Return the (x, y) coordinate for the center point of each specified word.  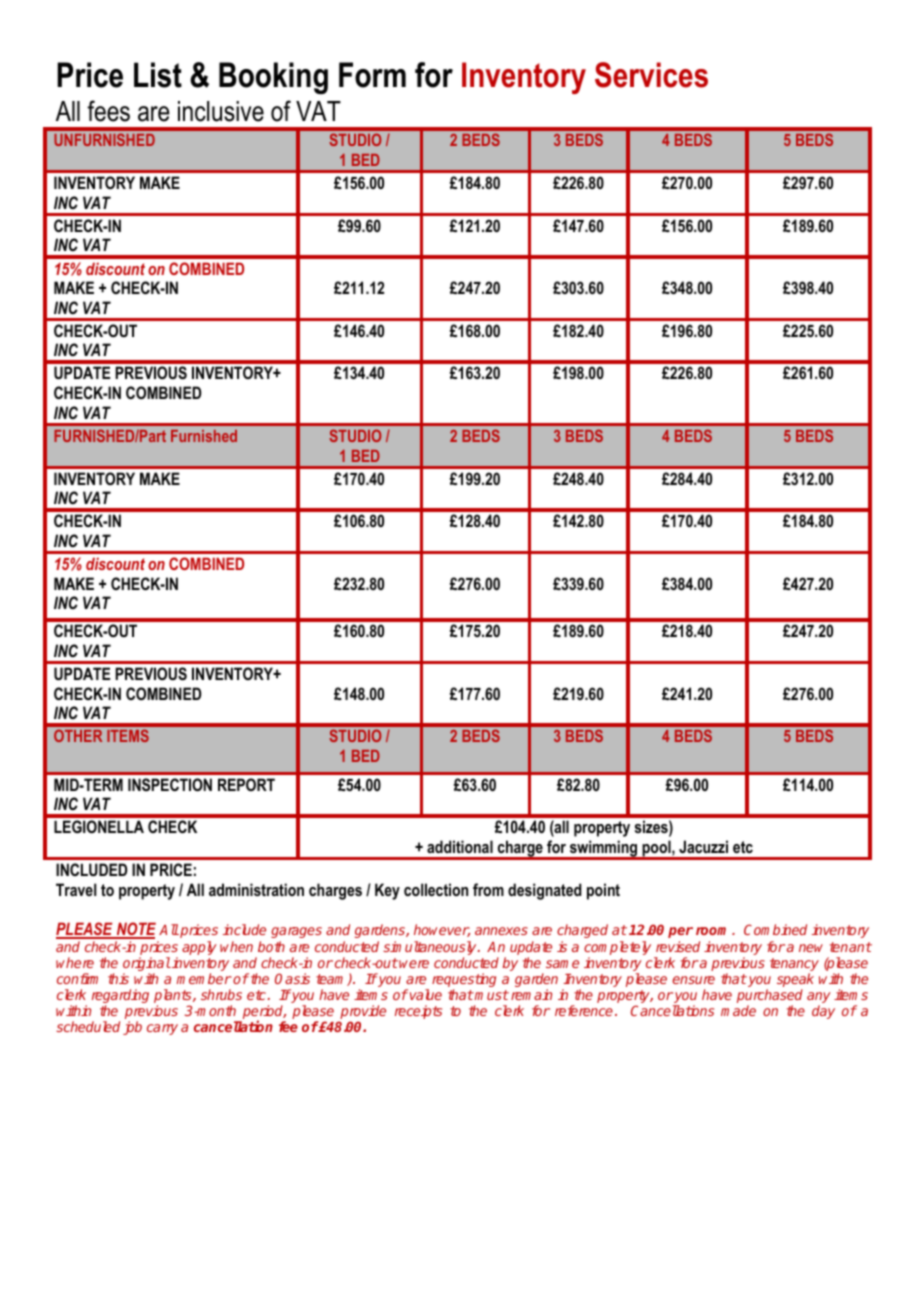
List (158, 75)
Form (372, 75)
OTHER (78, 735)
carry (162, 1029)
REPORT (246, 784)
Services (651, 75)
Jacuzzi (703, 846)
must (491, 995)
